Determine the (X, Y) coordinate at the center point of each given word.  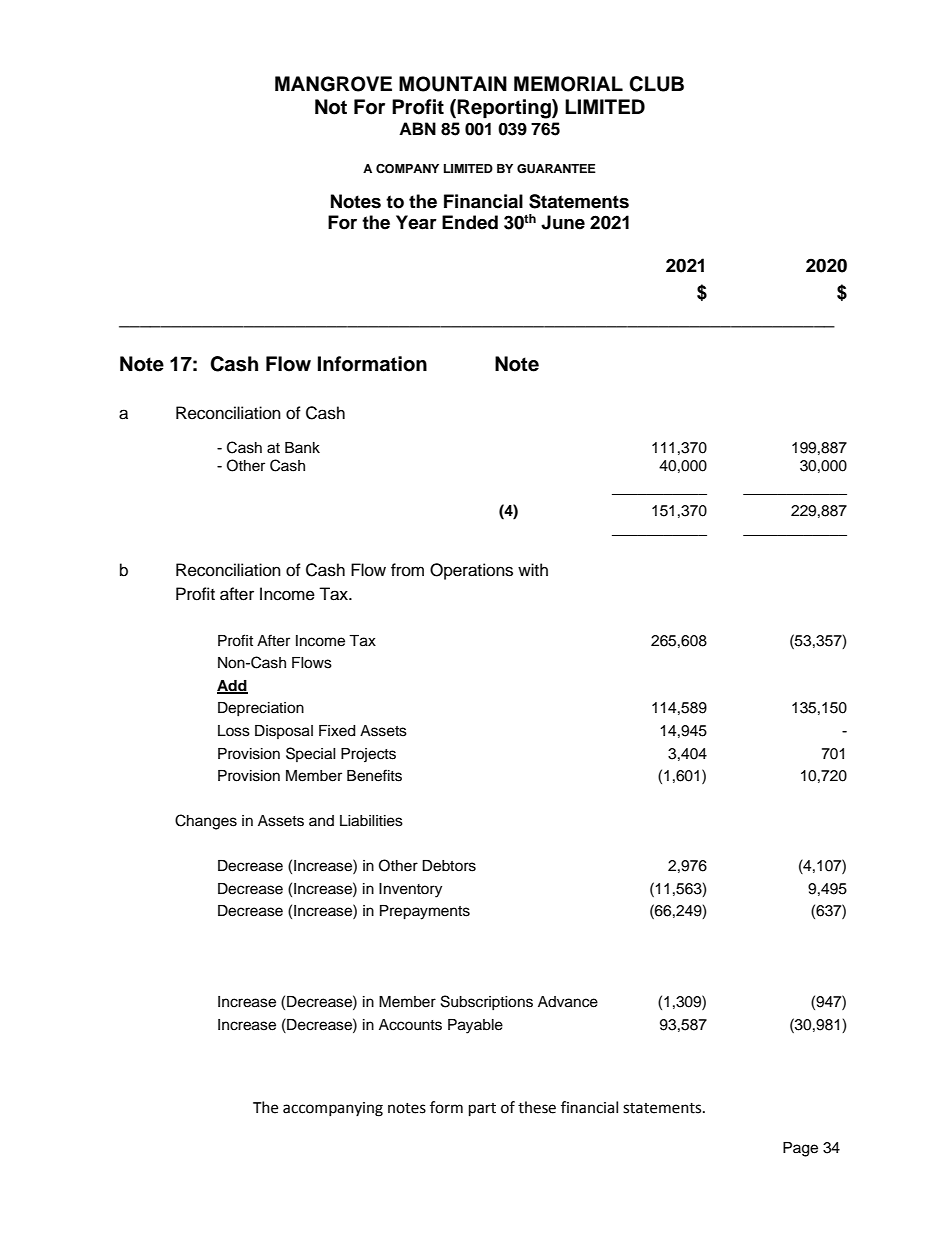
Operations (471, 571)
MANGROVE (333, 84)
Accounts (410, 1025)
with (533, 569)
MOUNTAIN (453, 84)
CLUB (656, 84)
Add (232, 686)
